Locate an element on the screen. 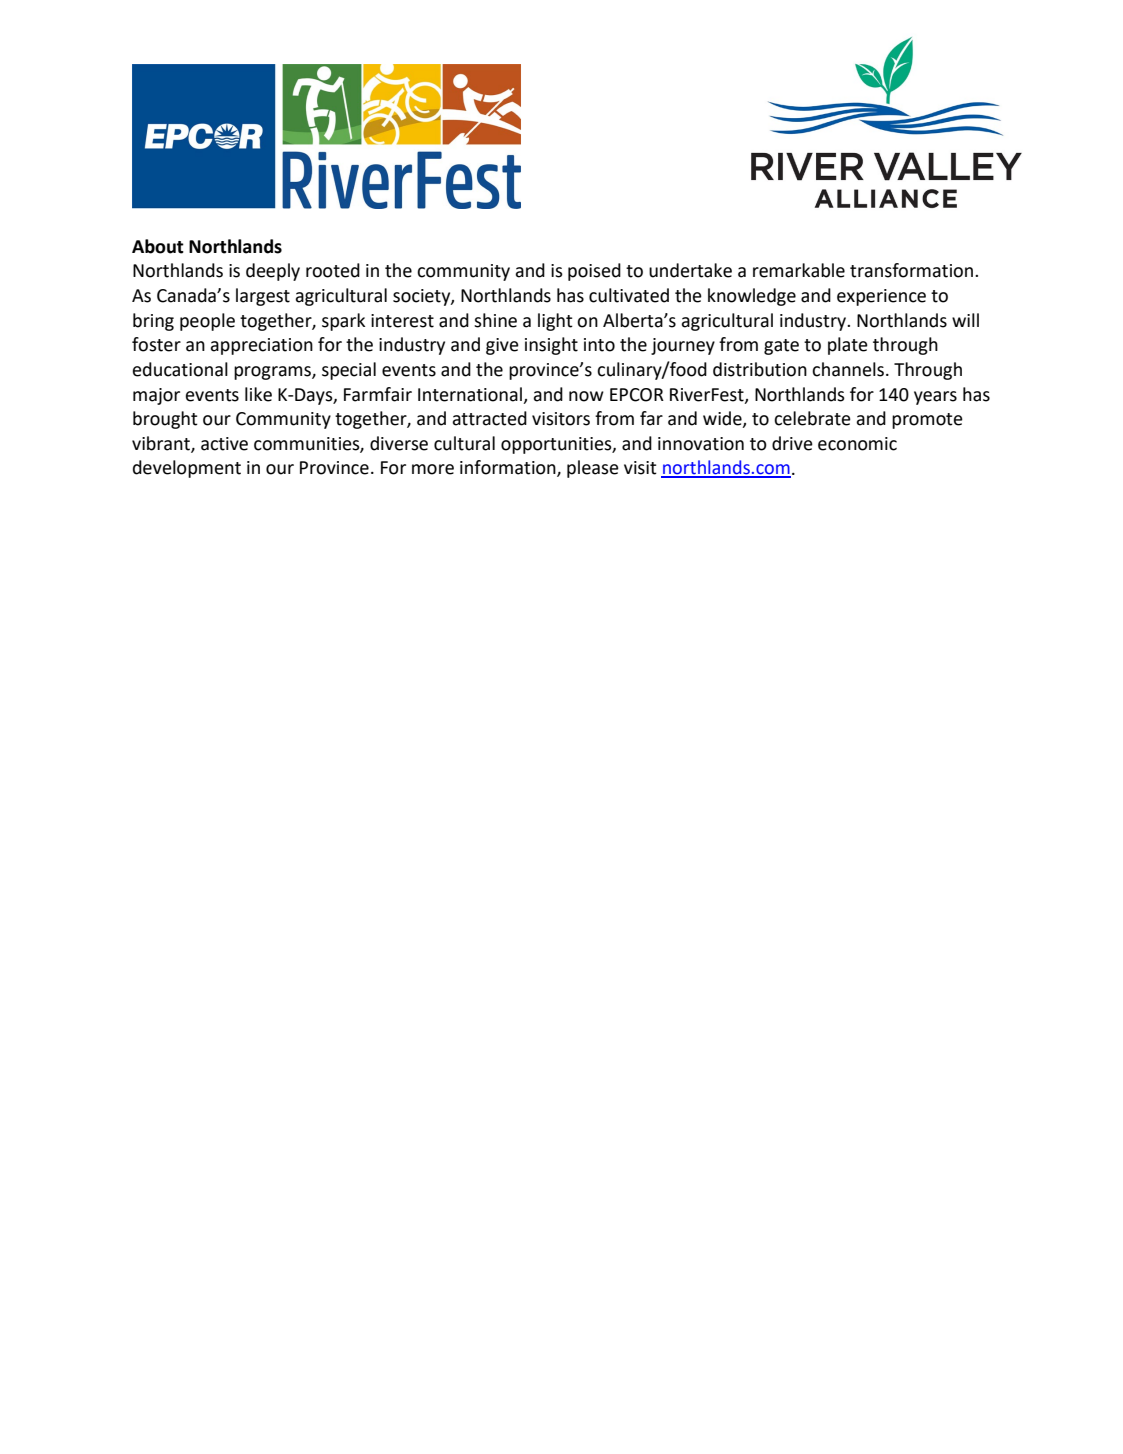 The height and width of the screenshot is (1454, 1123). EPCOR is located at coordinates (637, 395).
